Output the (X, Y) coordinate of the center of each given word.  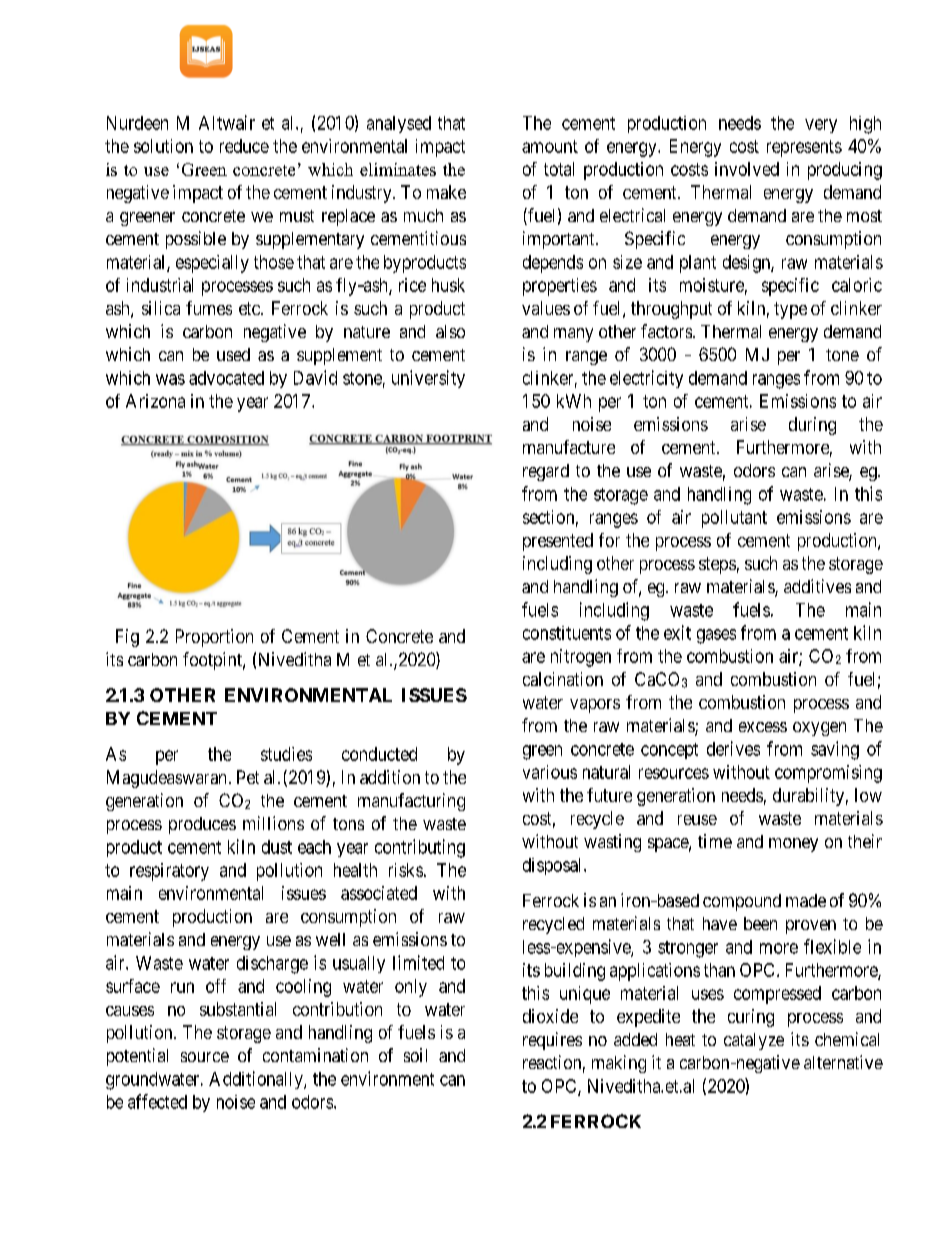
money (793, 845)
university (428, 379)
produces (202, 825)
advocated (226, 378)
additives (817, 586)
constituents (567, 633)
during (812, 426)
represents (804, 148)
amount (550, 146)
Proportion (214, 638)
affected (157, 1101)
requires (552, 1041)
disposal (554, 866)
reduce (244, 146)
